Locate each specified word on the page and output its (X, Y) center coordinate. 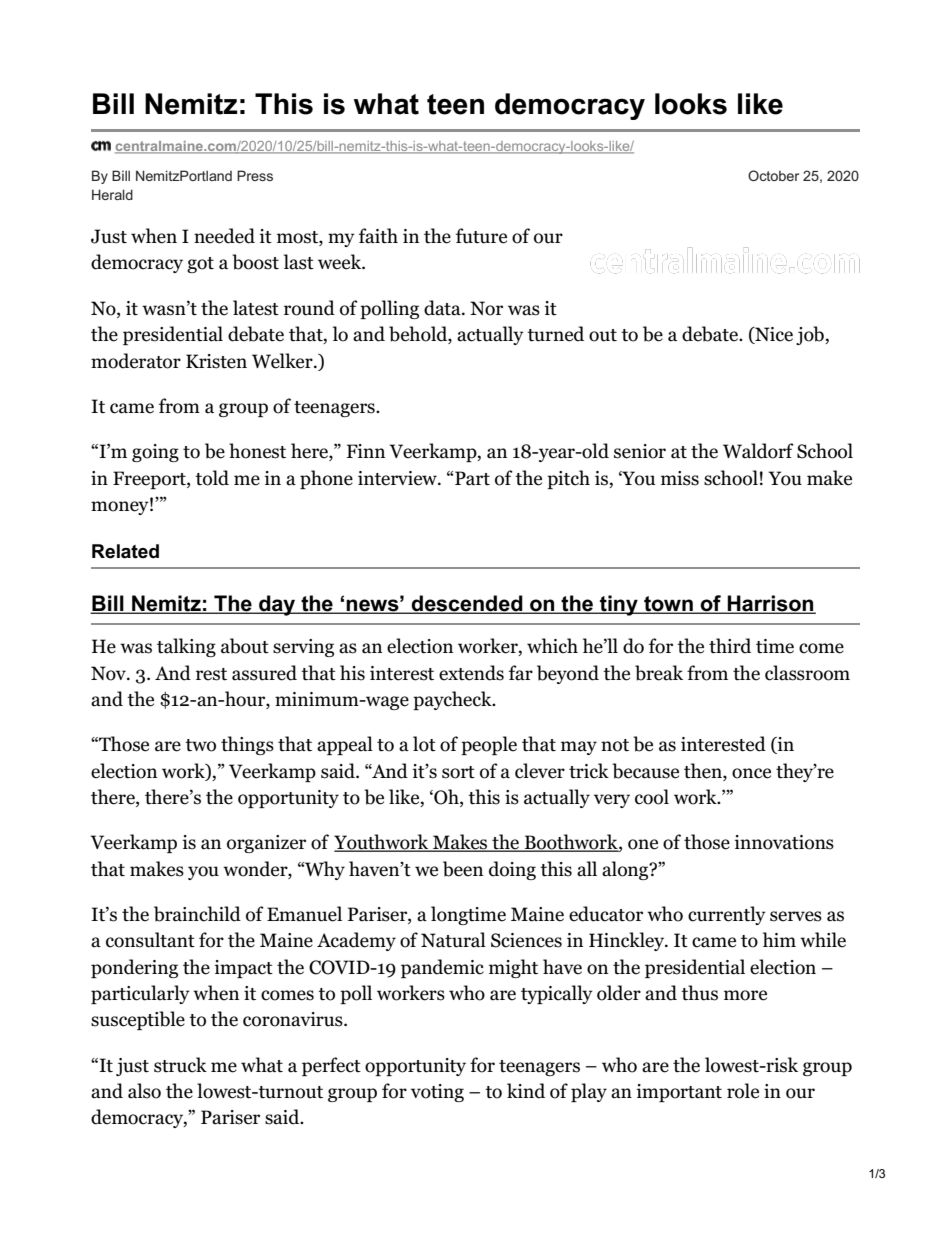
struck (180, 1065)
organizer (266, 844)
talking (186, 647)
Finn (365, 451)
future (481, 236)
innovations (784, 842)
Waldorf (758, 451)
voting (437, 1093)
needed (224, 236)
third (730, 646)
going (155, 453)
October (773, 175)
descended (467, 604)
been (463, 869)
